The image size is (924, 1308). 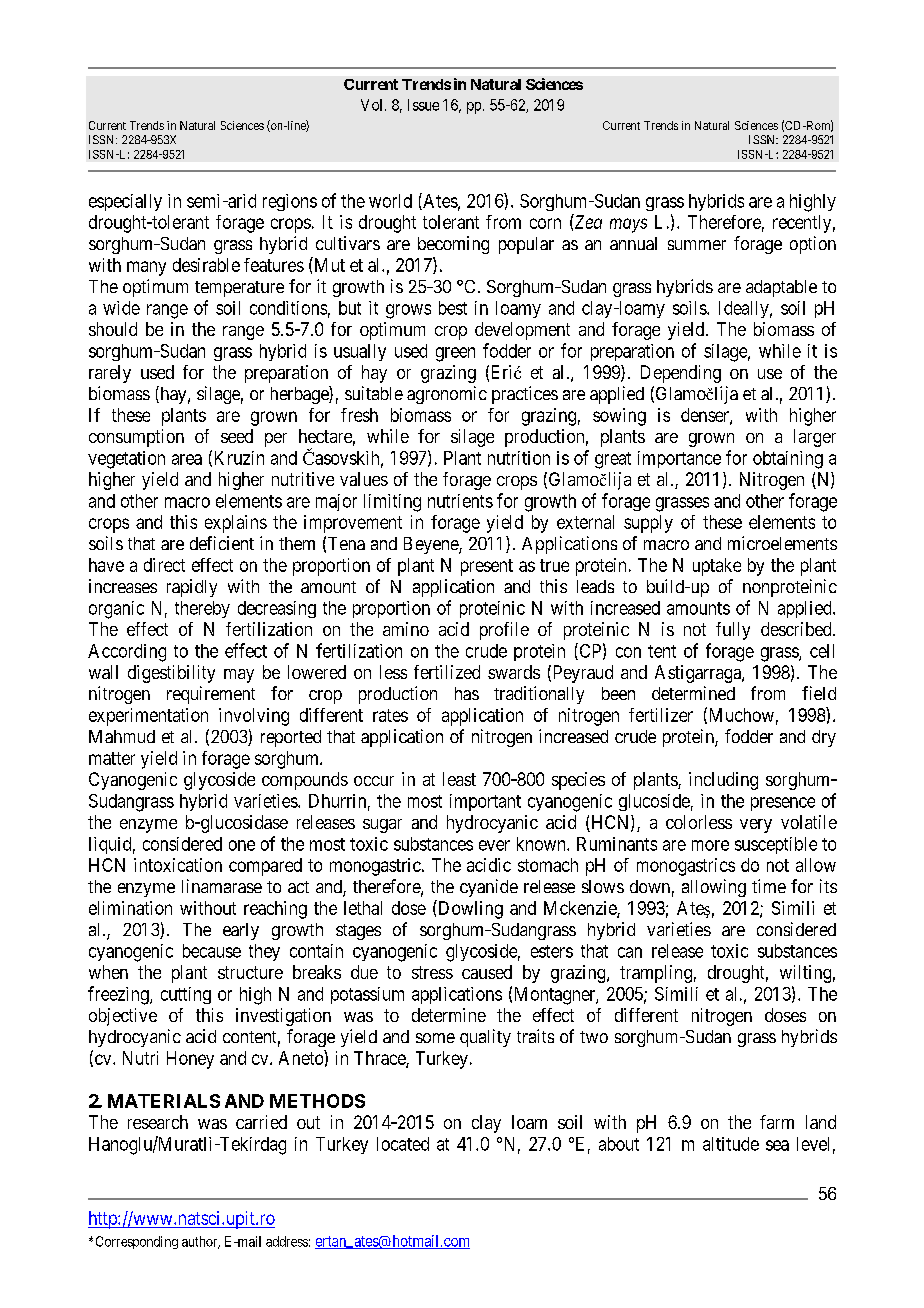 I want to click on digestibility, so click(x=171, y=674).
